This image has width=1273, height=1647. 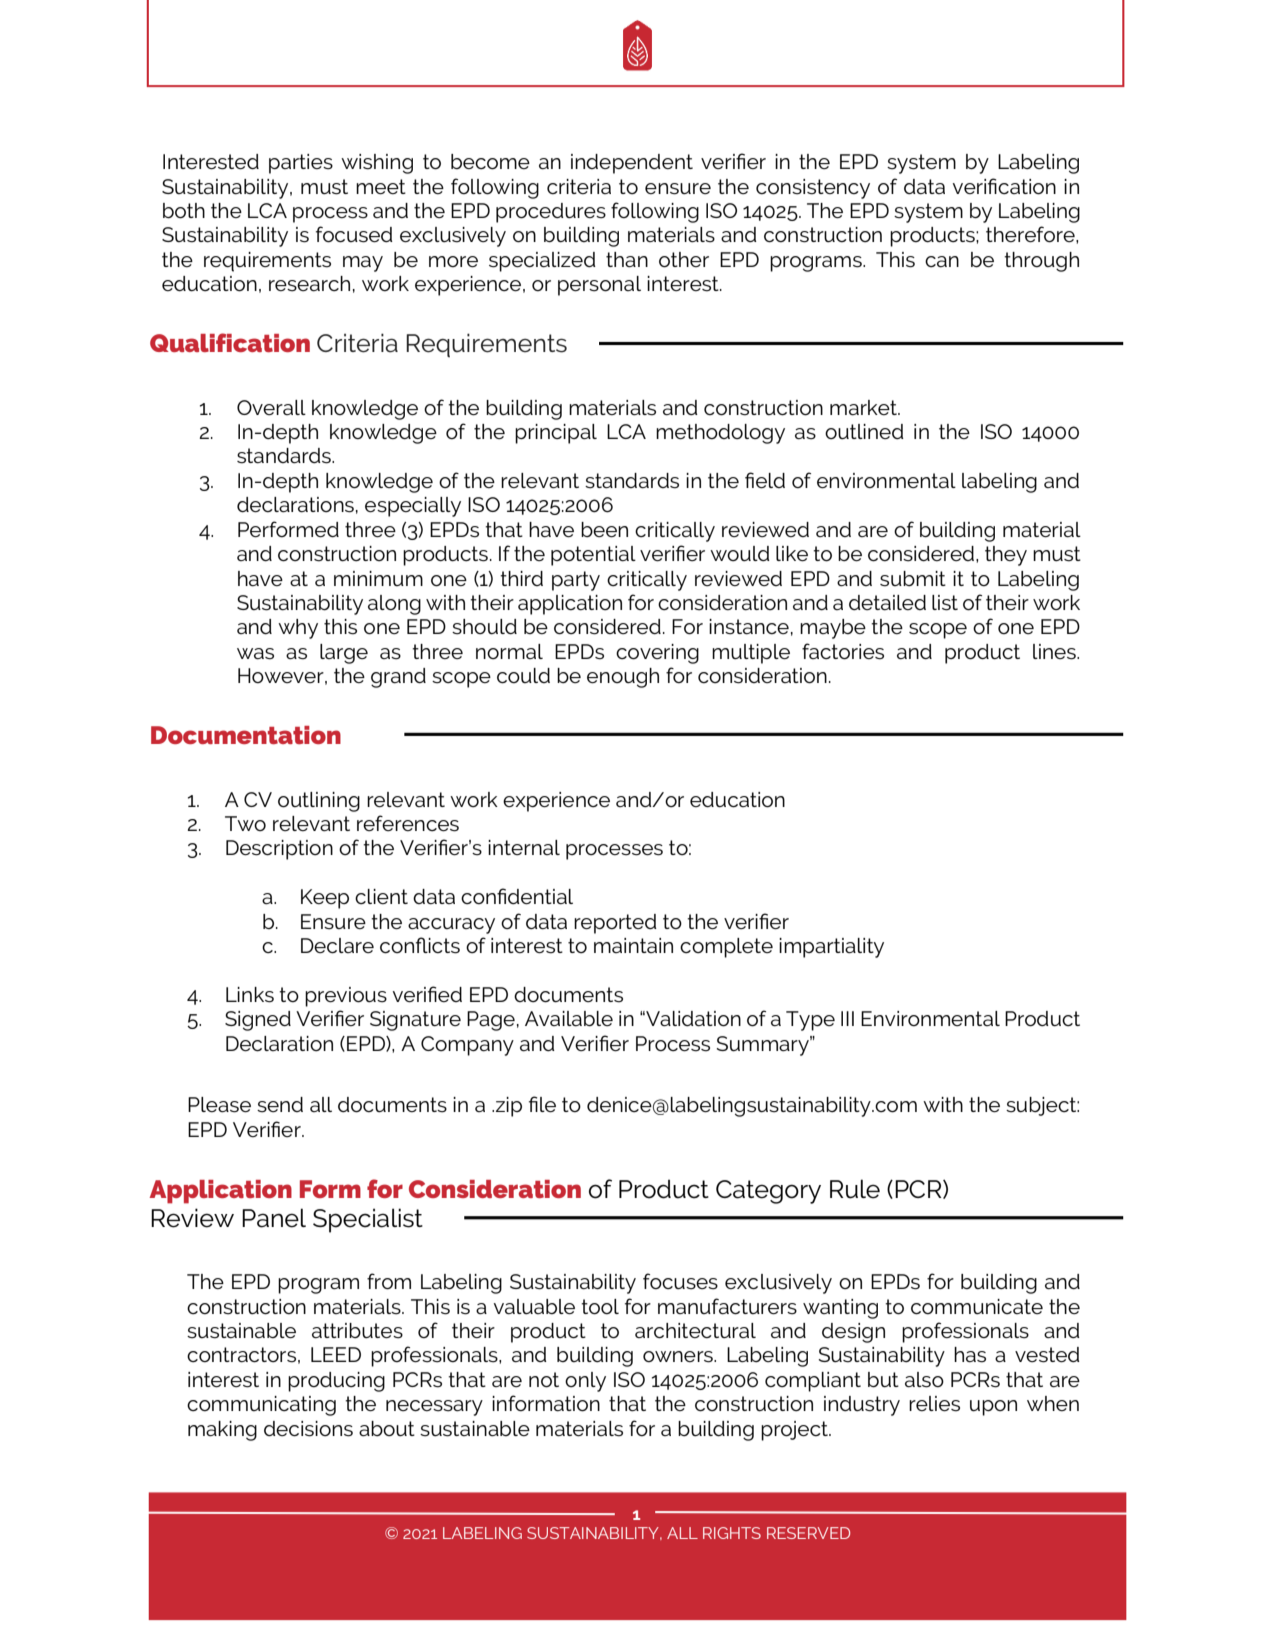 What do you see at coordinates (524, 847) in the image?
I see `internal` at bounding box center [524, 847].
